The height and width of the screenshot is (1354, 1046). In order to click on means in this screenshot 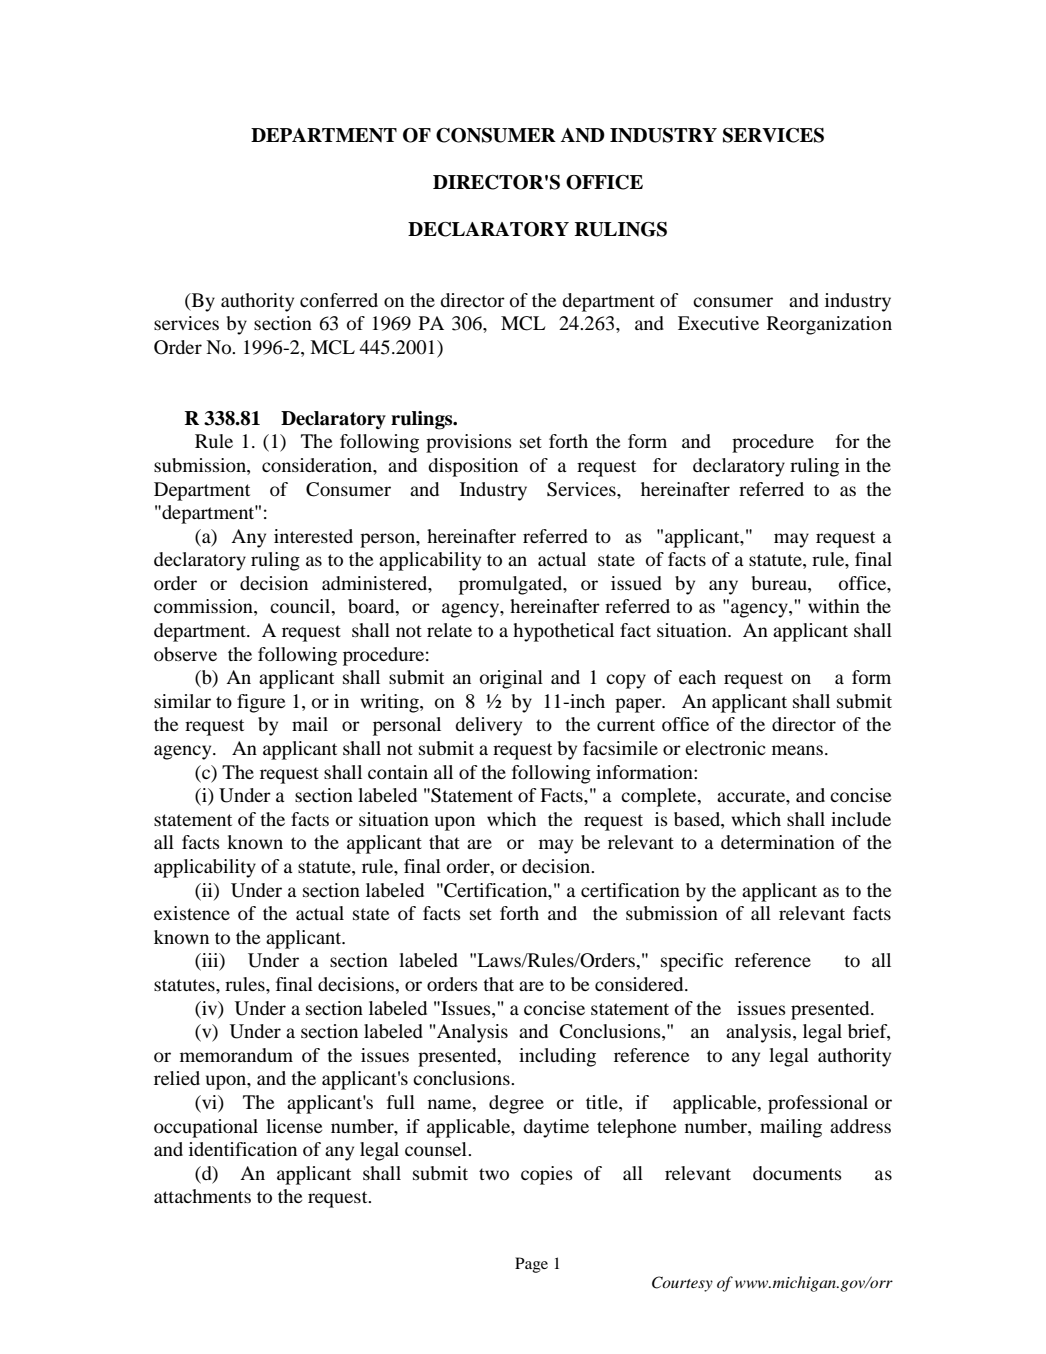, I will do `click(797, 750)`.
